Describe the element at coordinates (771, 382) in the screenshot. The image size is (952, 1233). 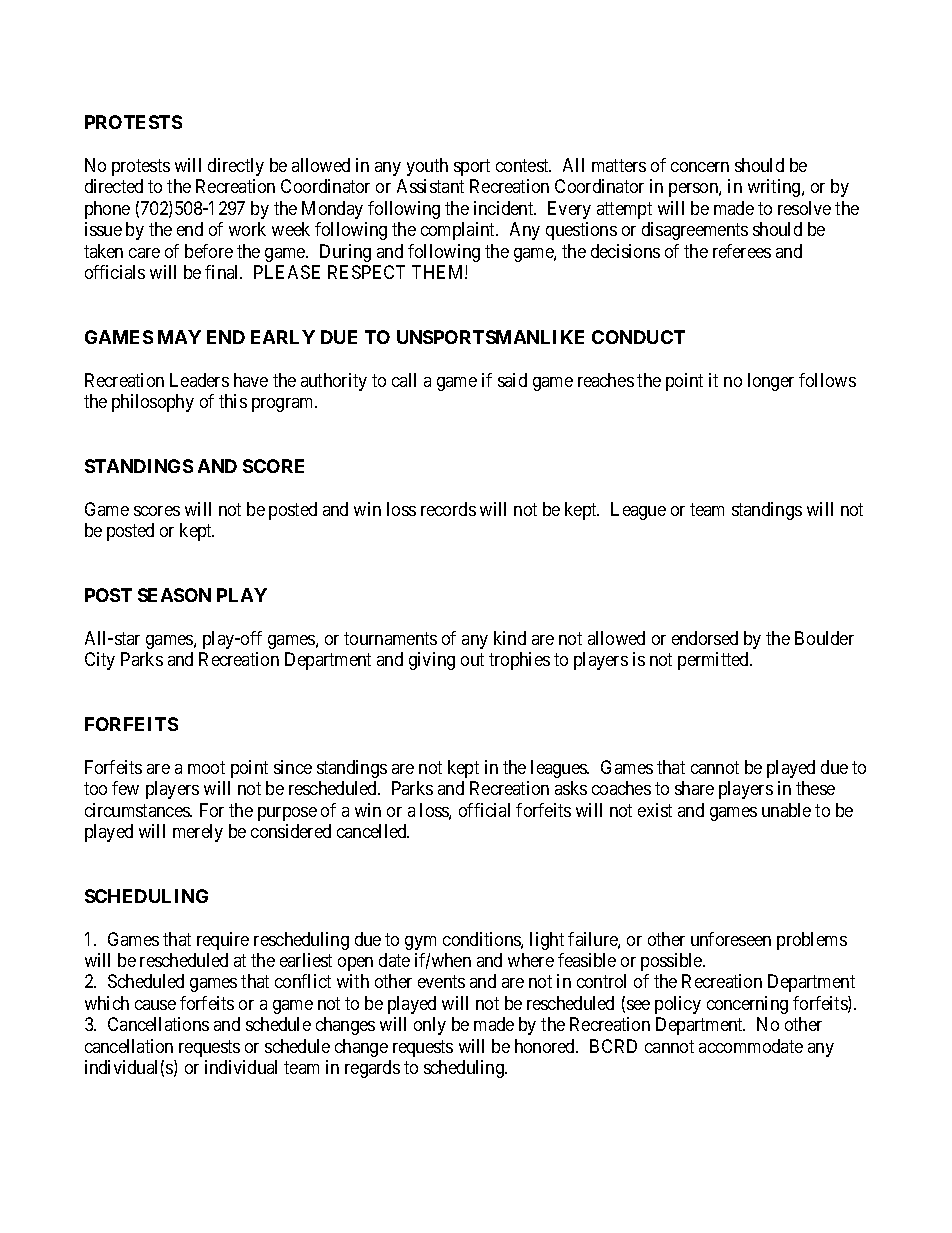
I see `longer` at that location.
